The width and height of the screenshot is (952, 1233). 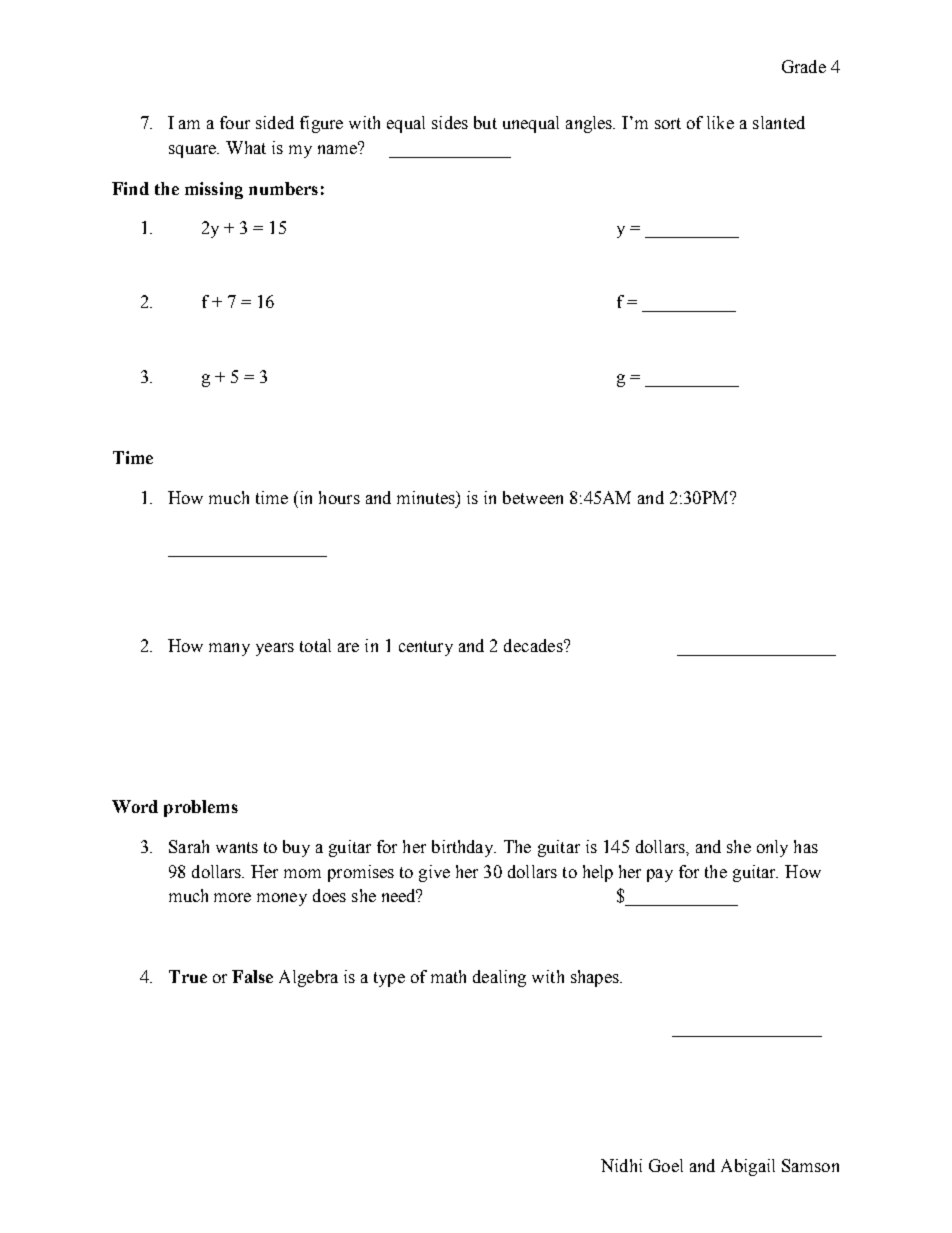 I want to click on but, so click(x=485, y=122).
